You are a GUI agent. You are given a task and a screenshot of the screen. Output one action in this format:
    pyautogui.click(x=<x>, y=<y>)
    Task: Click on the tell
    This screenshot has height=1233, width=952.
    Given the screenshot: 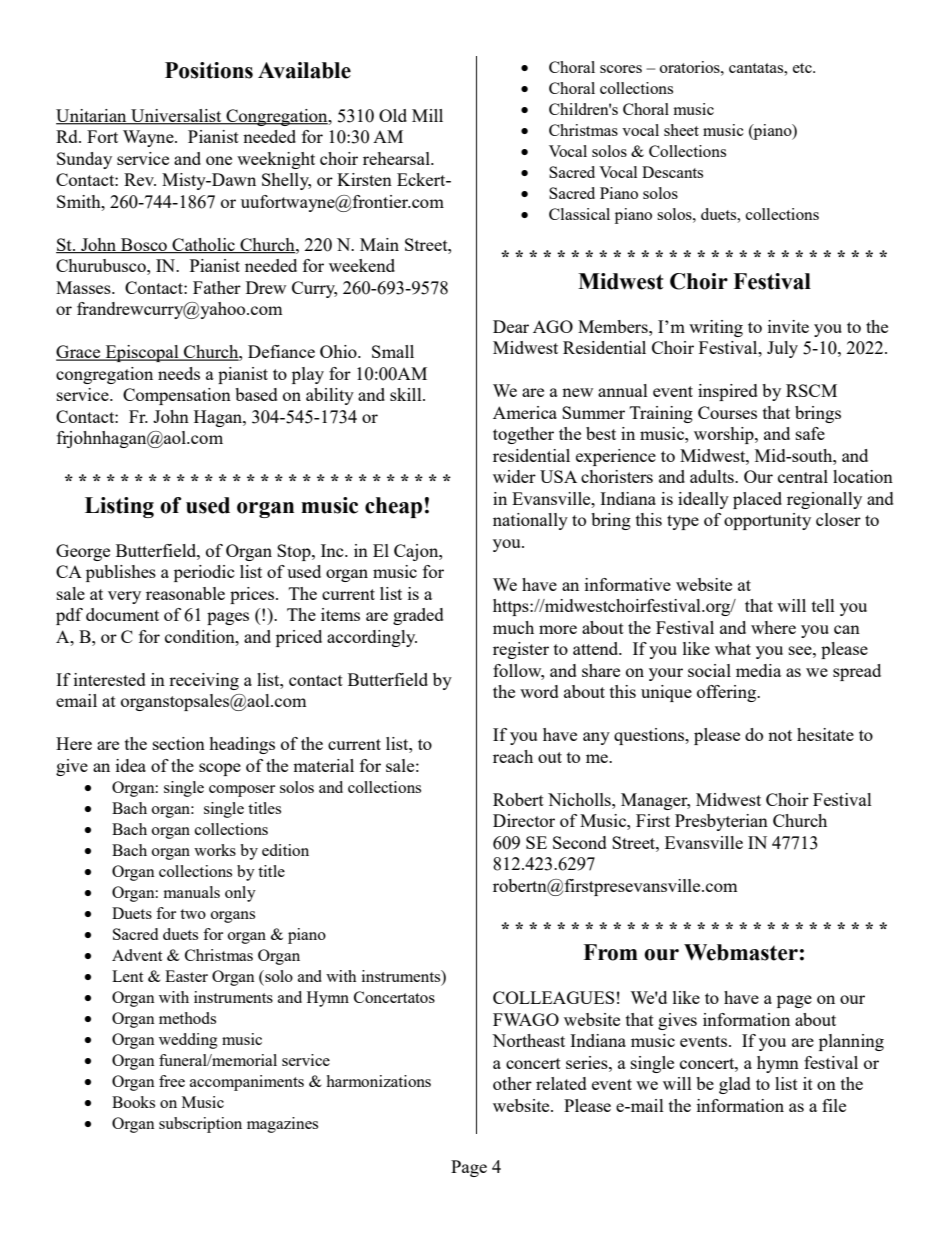 What is the action you would take?
    pyautogui.click(x=823, y=605)
